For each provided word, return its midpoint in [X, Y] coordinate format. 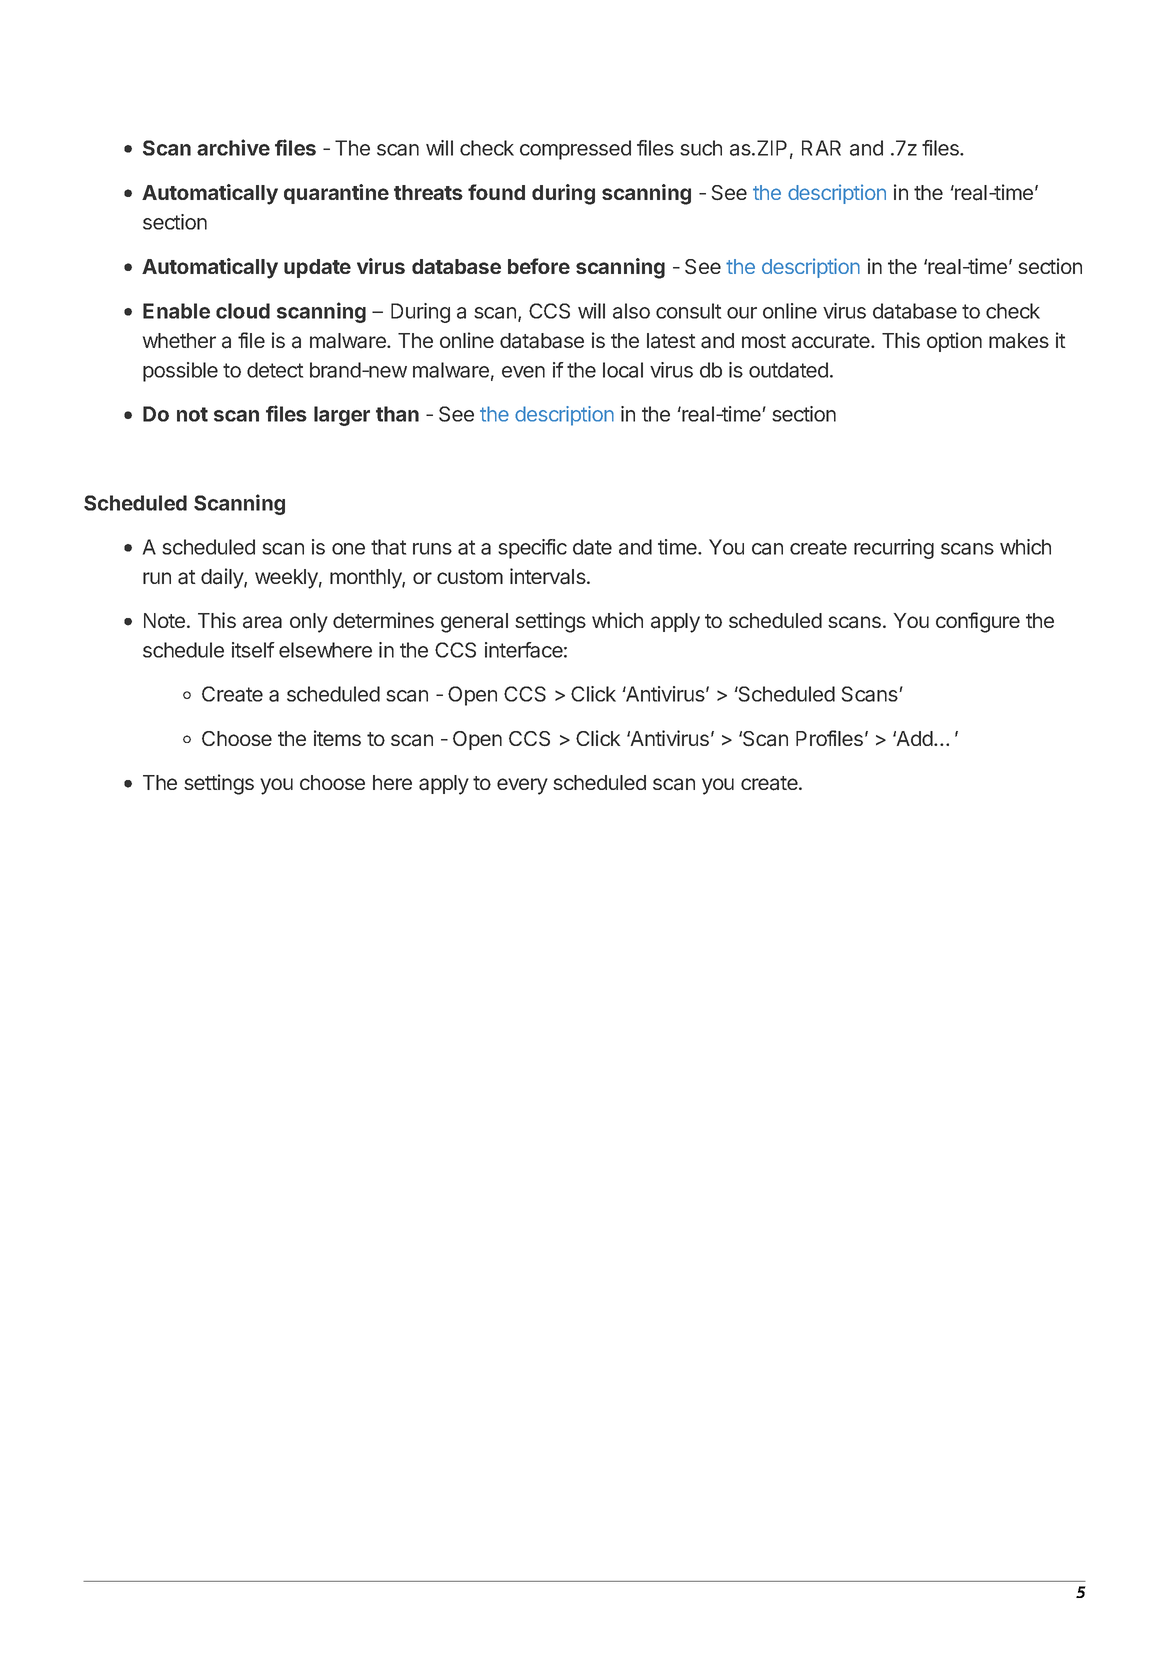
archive [233, 147]
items [337, 738]
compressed [575, 150]
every [522, 786]
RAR [821, 148]
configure [978, 622]
